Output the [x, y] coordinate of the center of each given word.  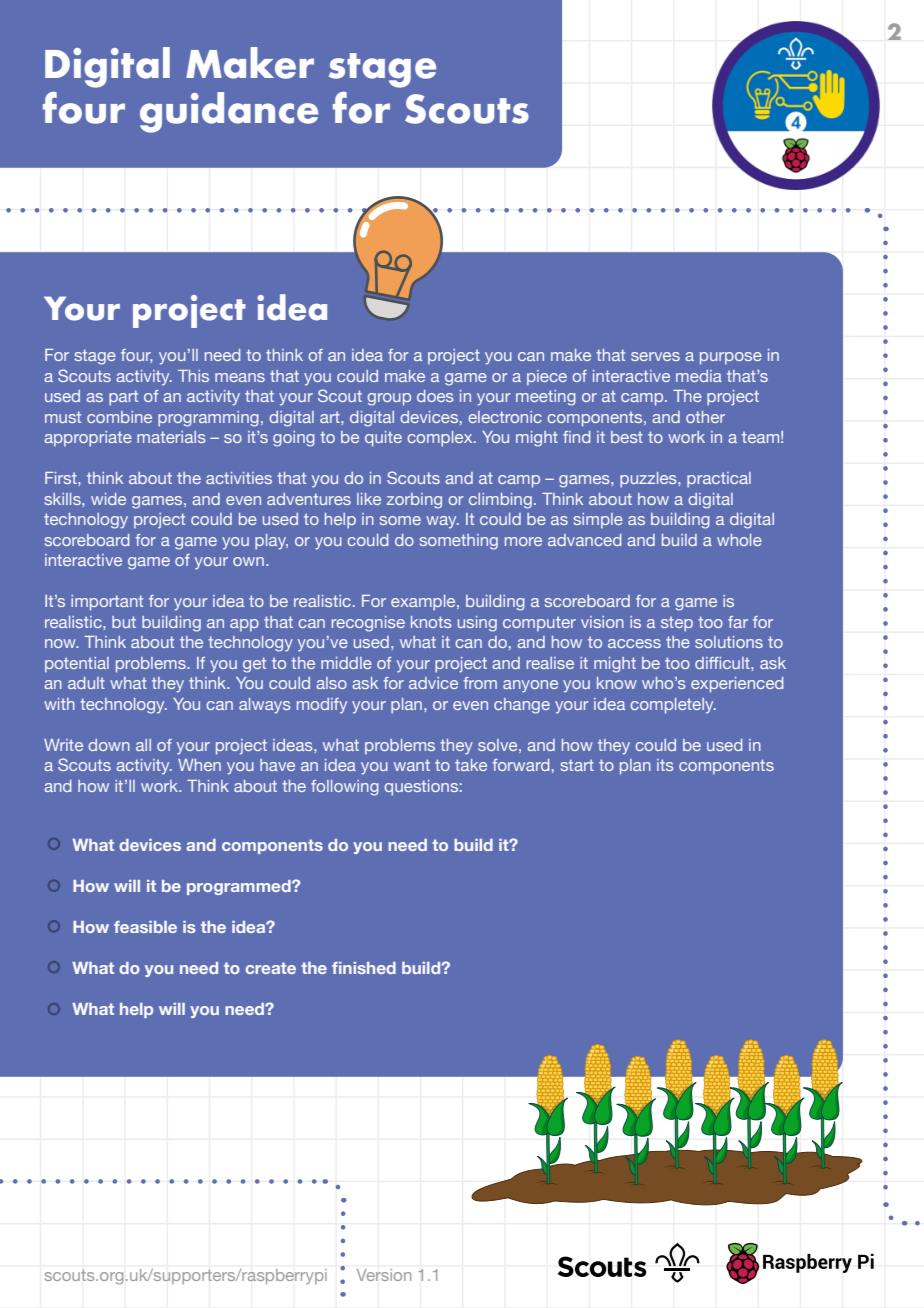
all [143, 745]
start [577, 765]
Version [384, 1275]
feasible [145, 927]
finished [364, 968]
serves [655, 356]
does [435, 396]
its [665, 765]
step [677, 624]
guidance [229, 112]
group [389, 399]
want [412, 765]
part [123, 398]
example [424, 603]
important [107, 603]
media [699, 376]
